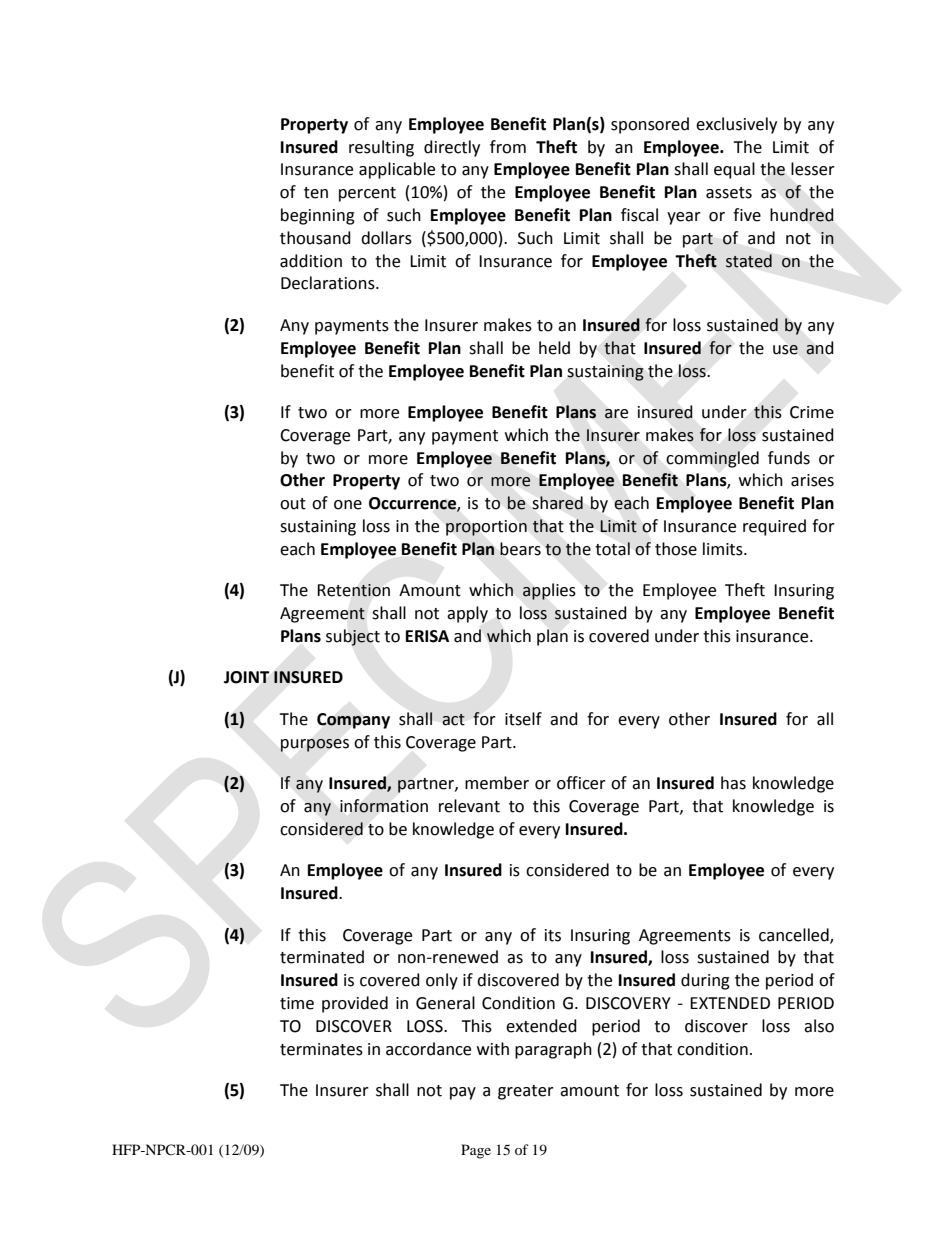 The height and width of the screenshot is (1233, 952). Describe the element at coordinates (381, 148) in the screenshot. I see `resulting` at that location.
